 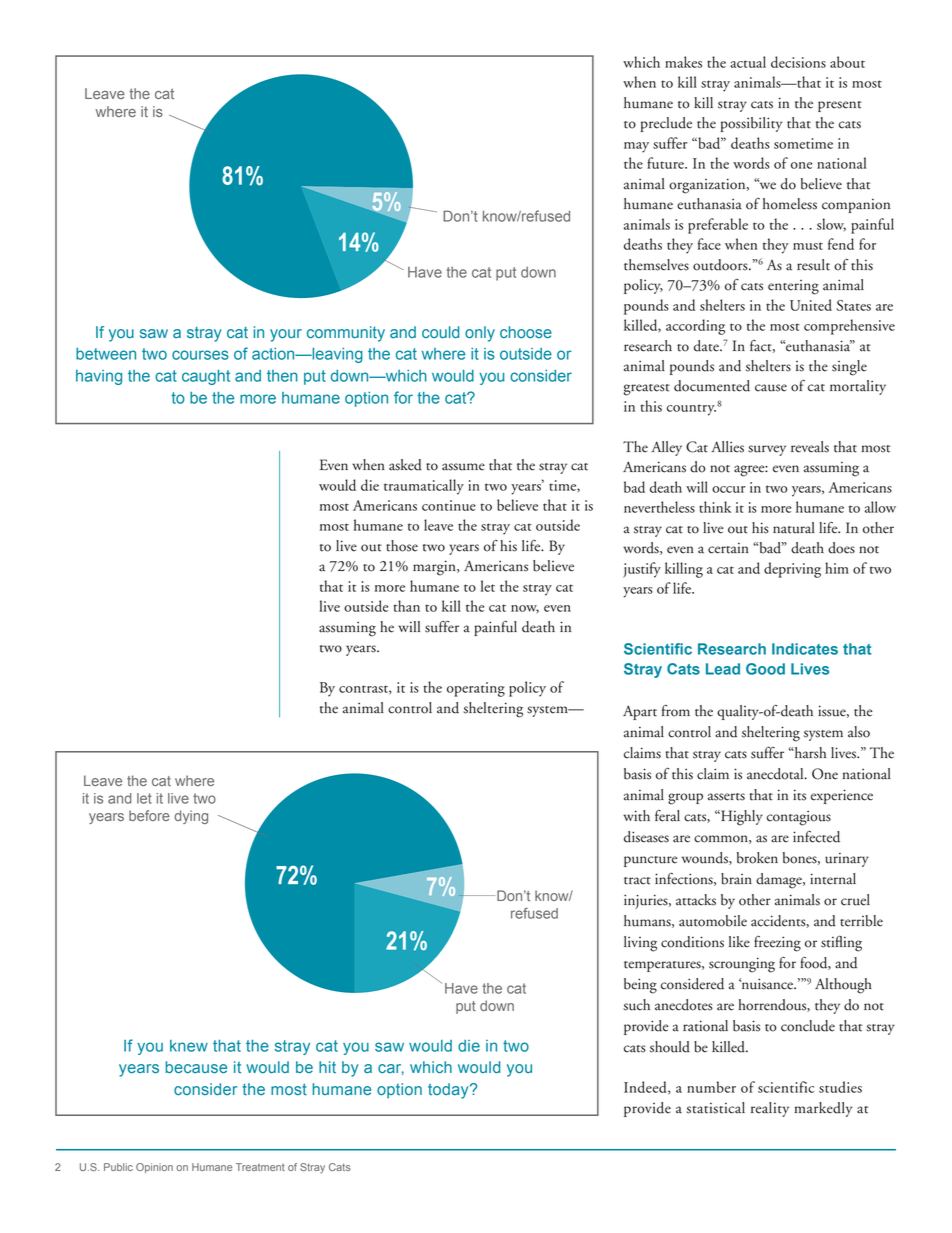 What do you see at coordinates (286, 335) in the image?
I see `your` at bounding box center [286, 335].
